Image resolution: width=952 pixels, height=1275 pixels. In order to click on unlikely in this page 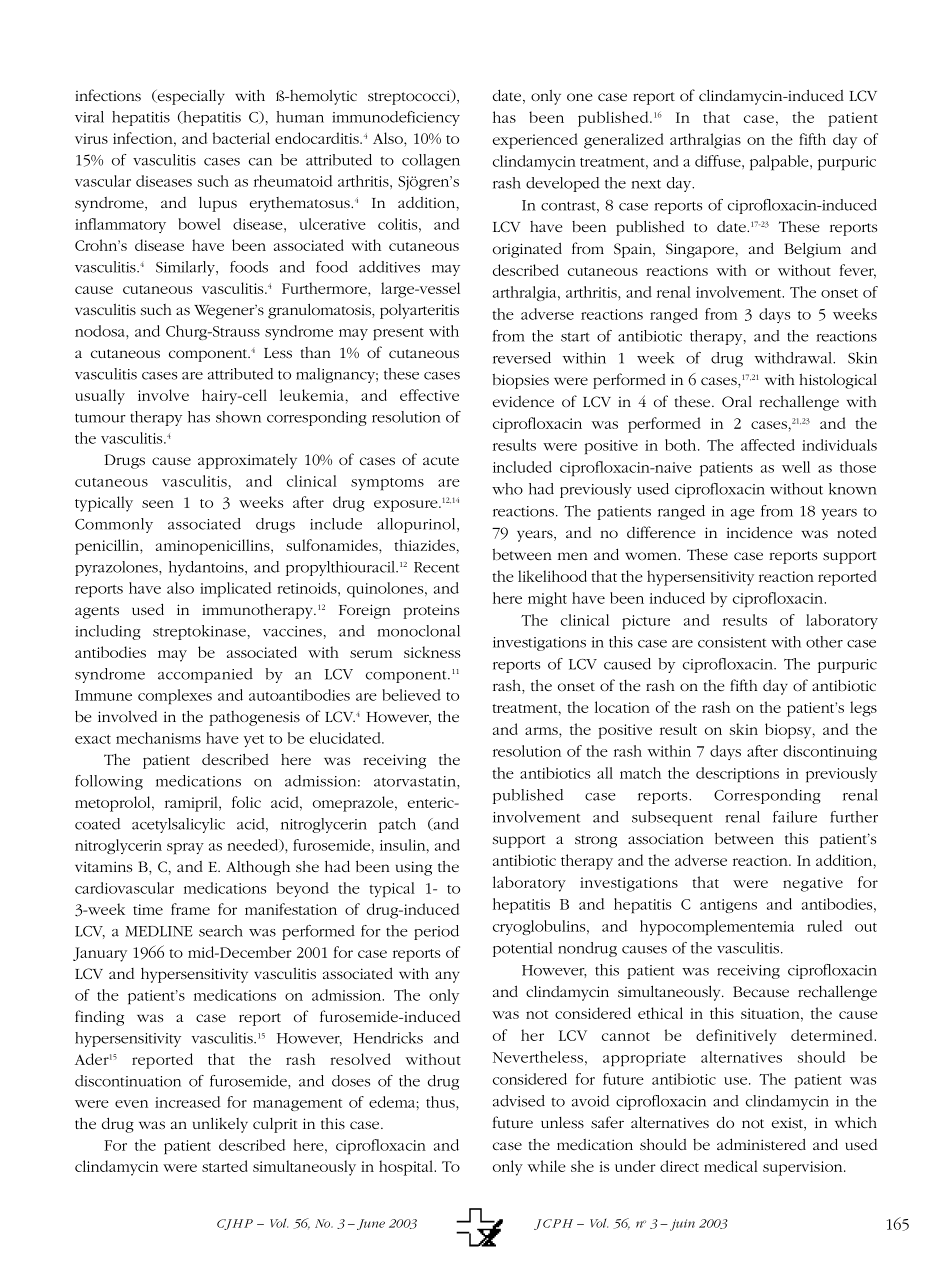, I will do `click(220, 1125)`.
